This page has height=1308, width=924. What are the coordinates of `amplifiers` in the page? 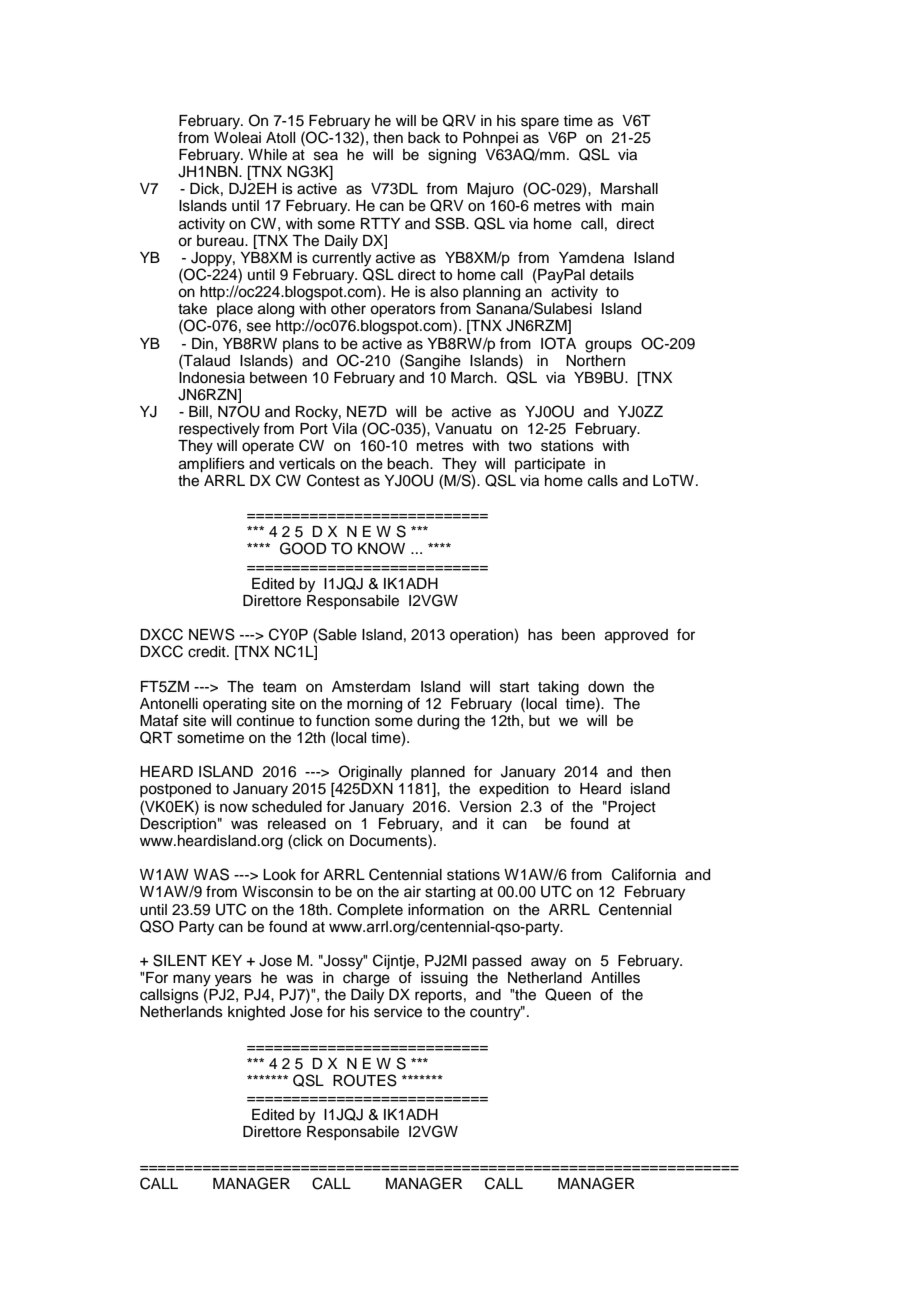 It's located at (212, 465).
